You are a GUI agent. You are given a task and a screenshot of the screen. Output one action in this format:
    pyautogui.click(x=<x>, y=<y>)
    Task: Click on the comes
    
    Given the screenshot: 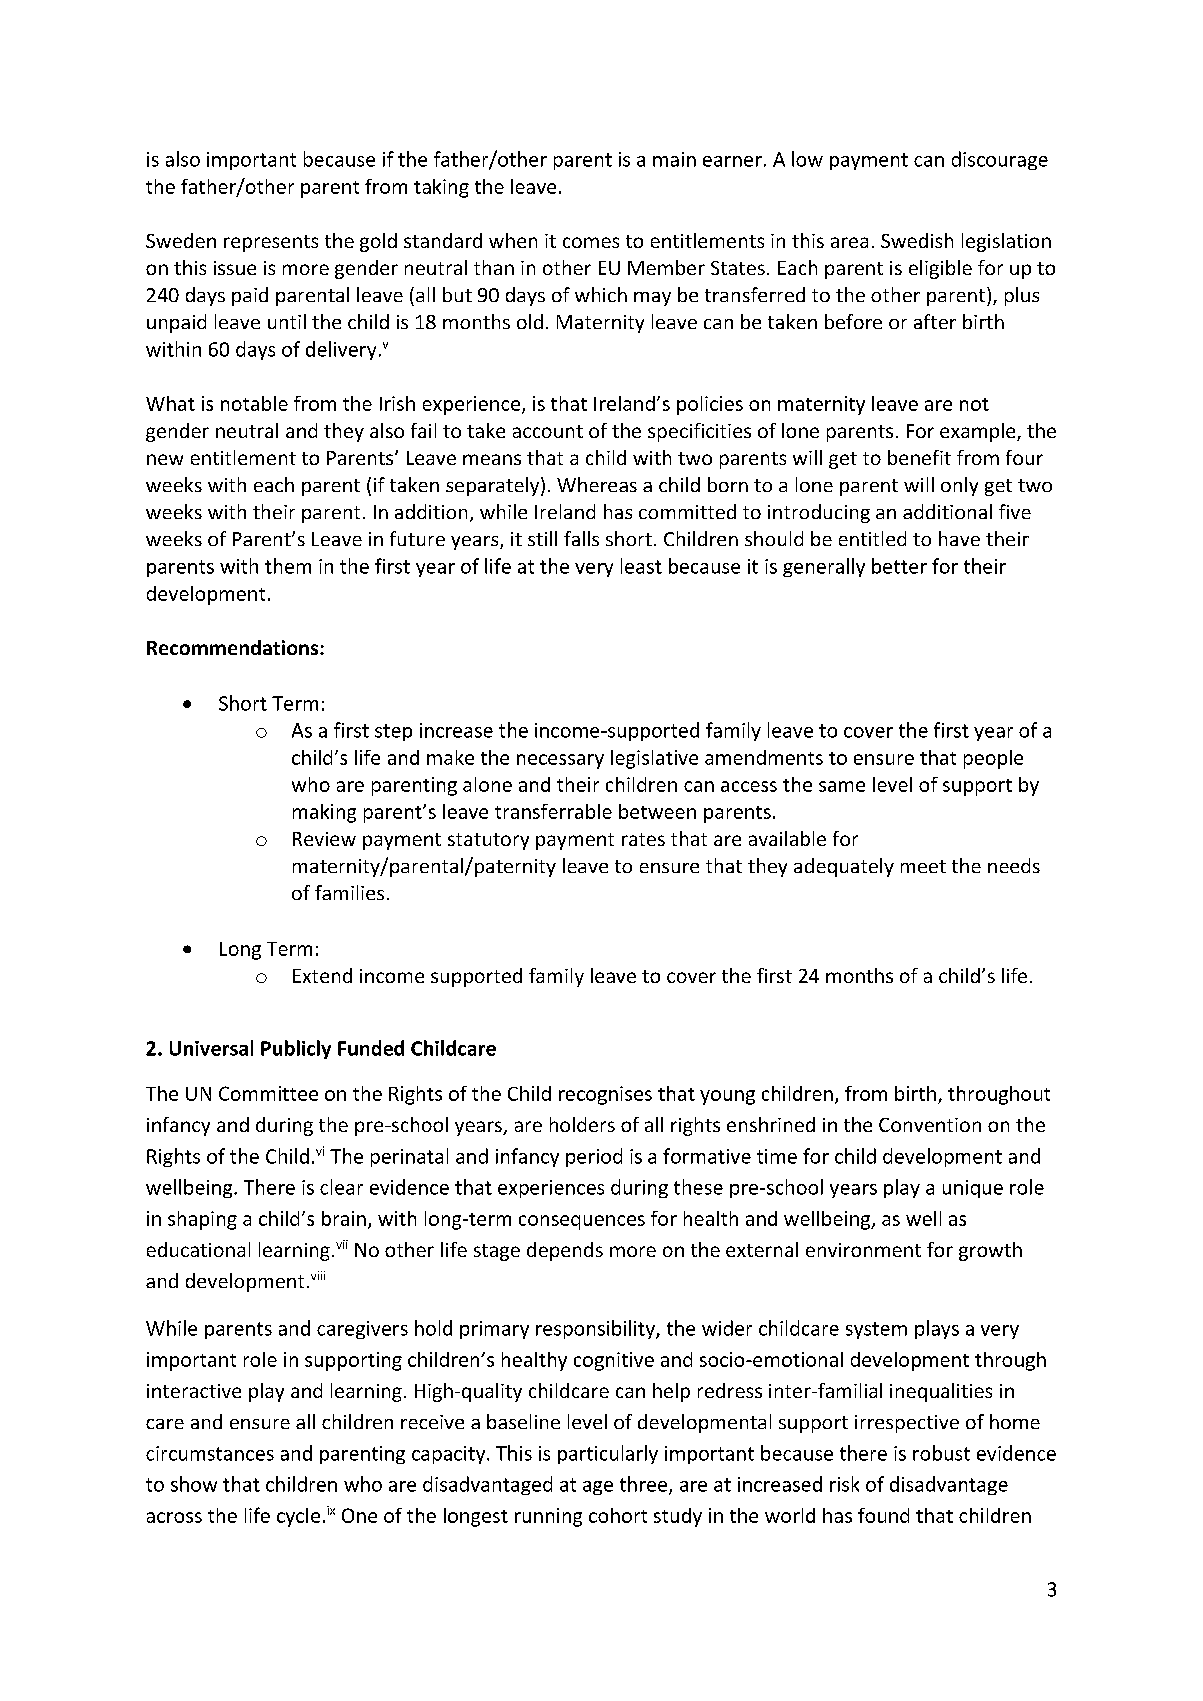 What is the action you would take?
    pyautogui.click(x=591, y=242)
